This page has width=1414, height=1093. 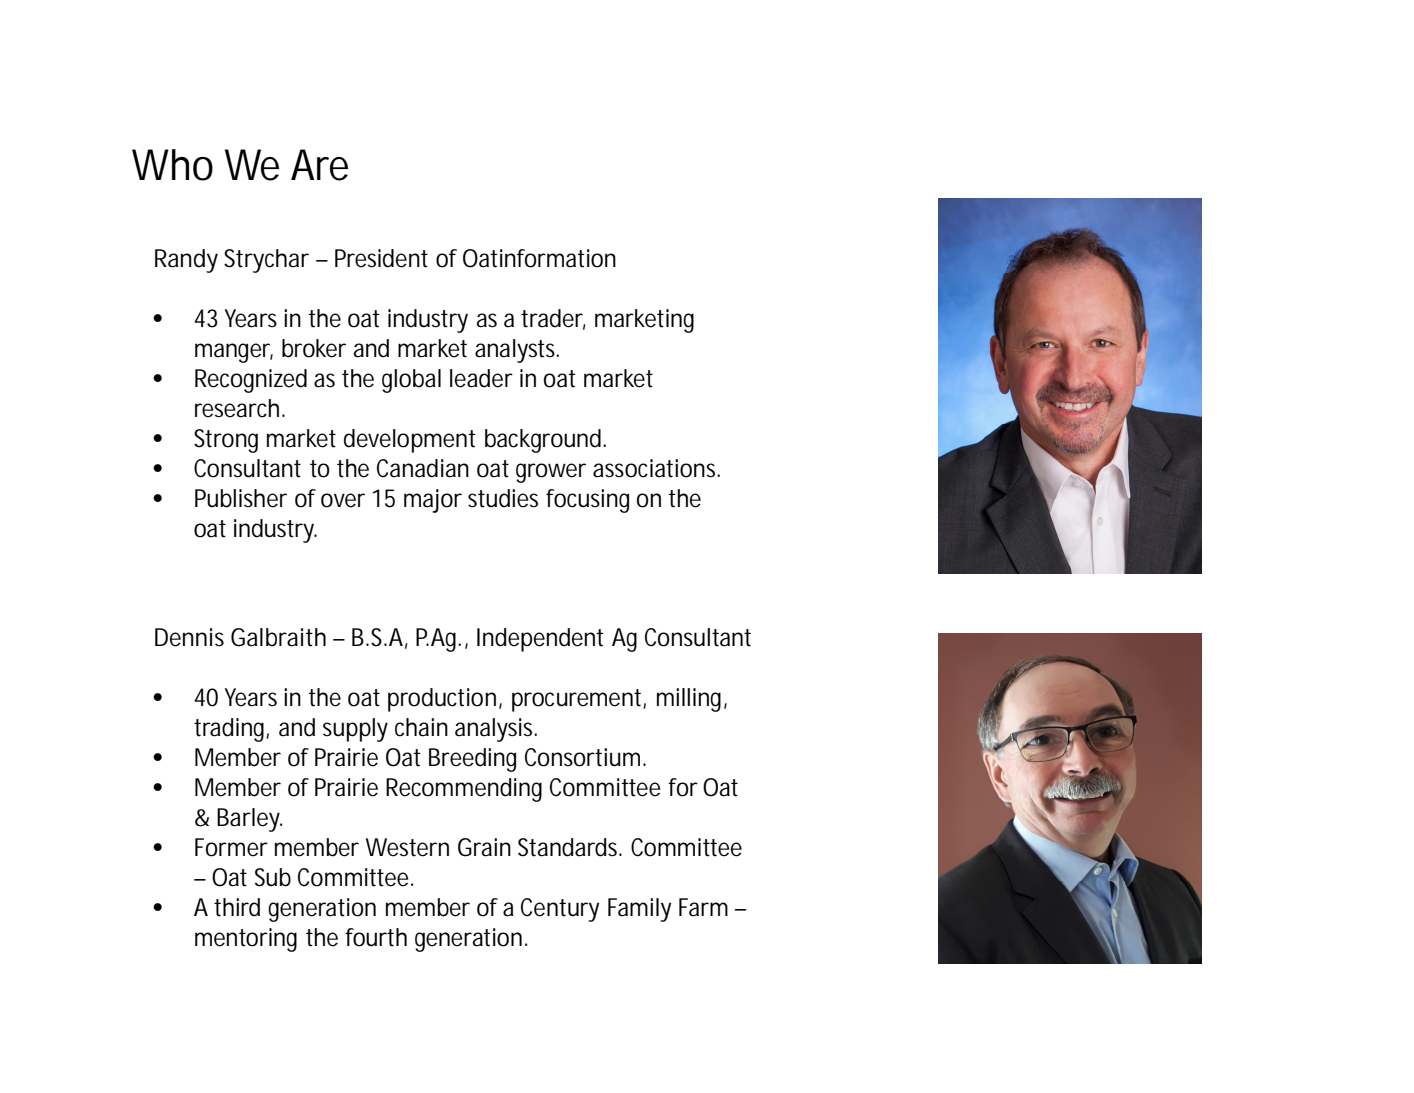 What do you see at coordinates (442, 700) in the page?
I see `production` at bounding box center [442, 700].
